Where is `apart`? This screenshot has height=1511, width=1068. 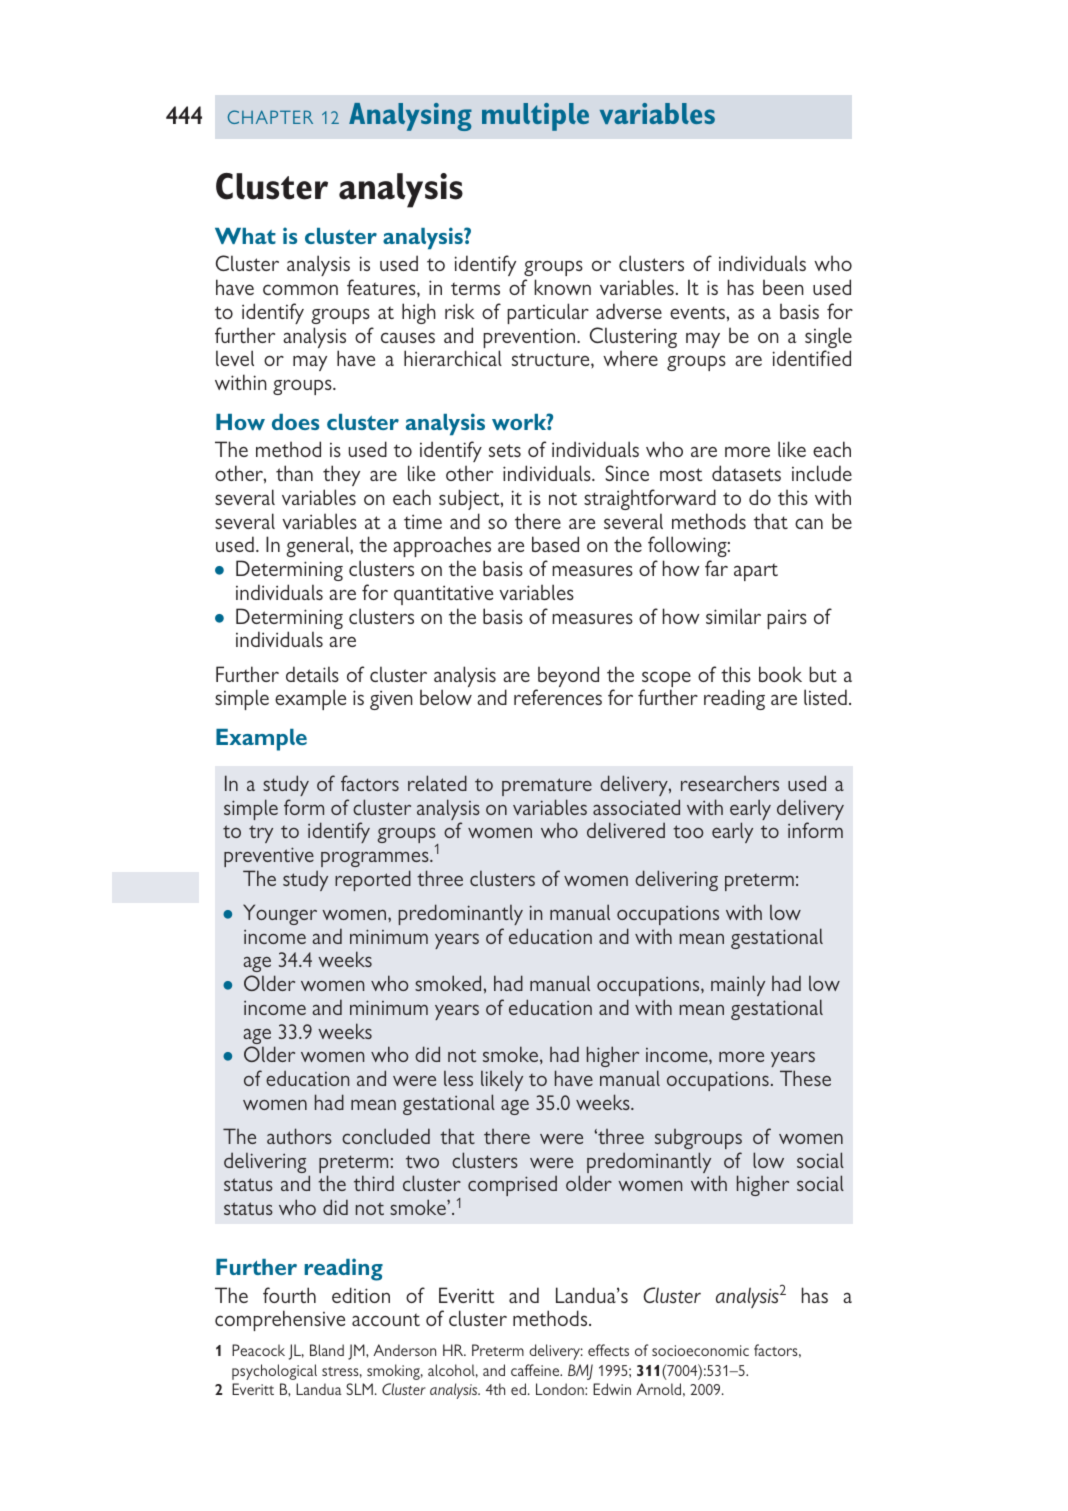
apart is located at coordinates (756, 572).
